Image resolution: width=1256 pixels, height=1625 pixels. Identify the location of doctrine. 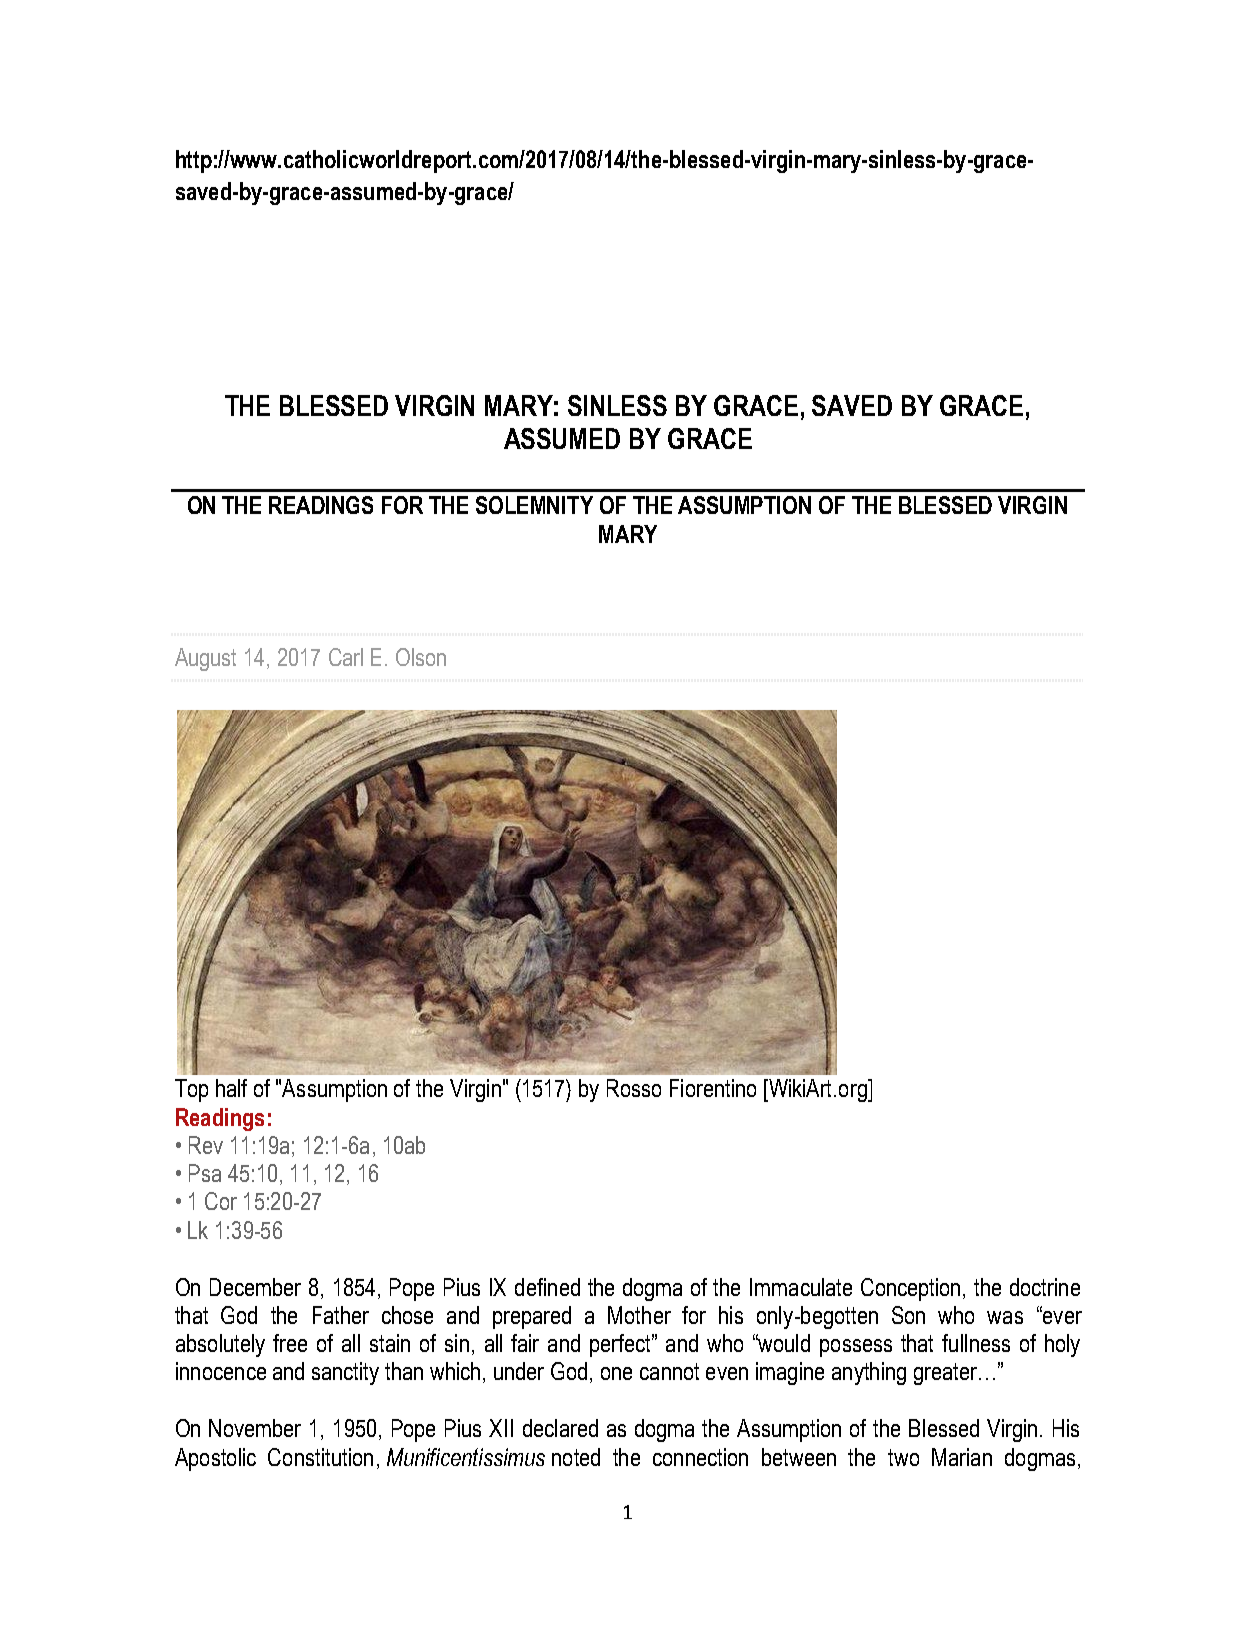
(1045, 1287).
